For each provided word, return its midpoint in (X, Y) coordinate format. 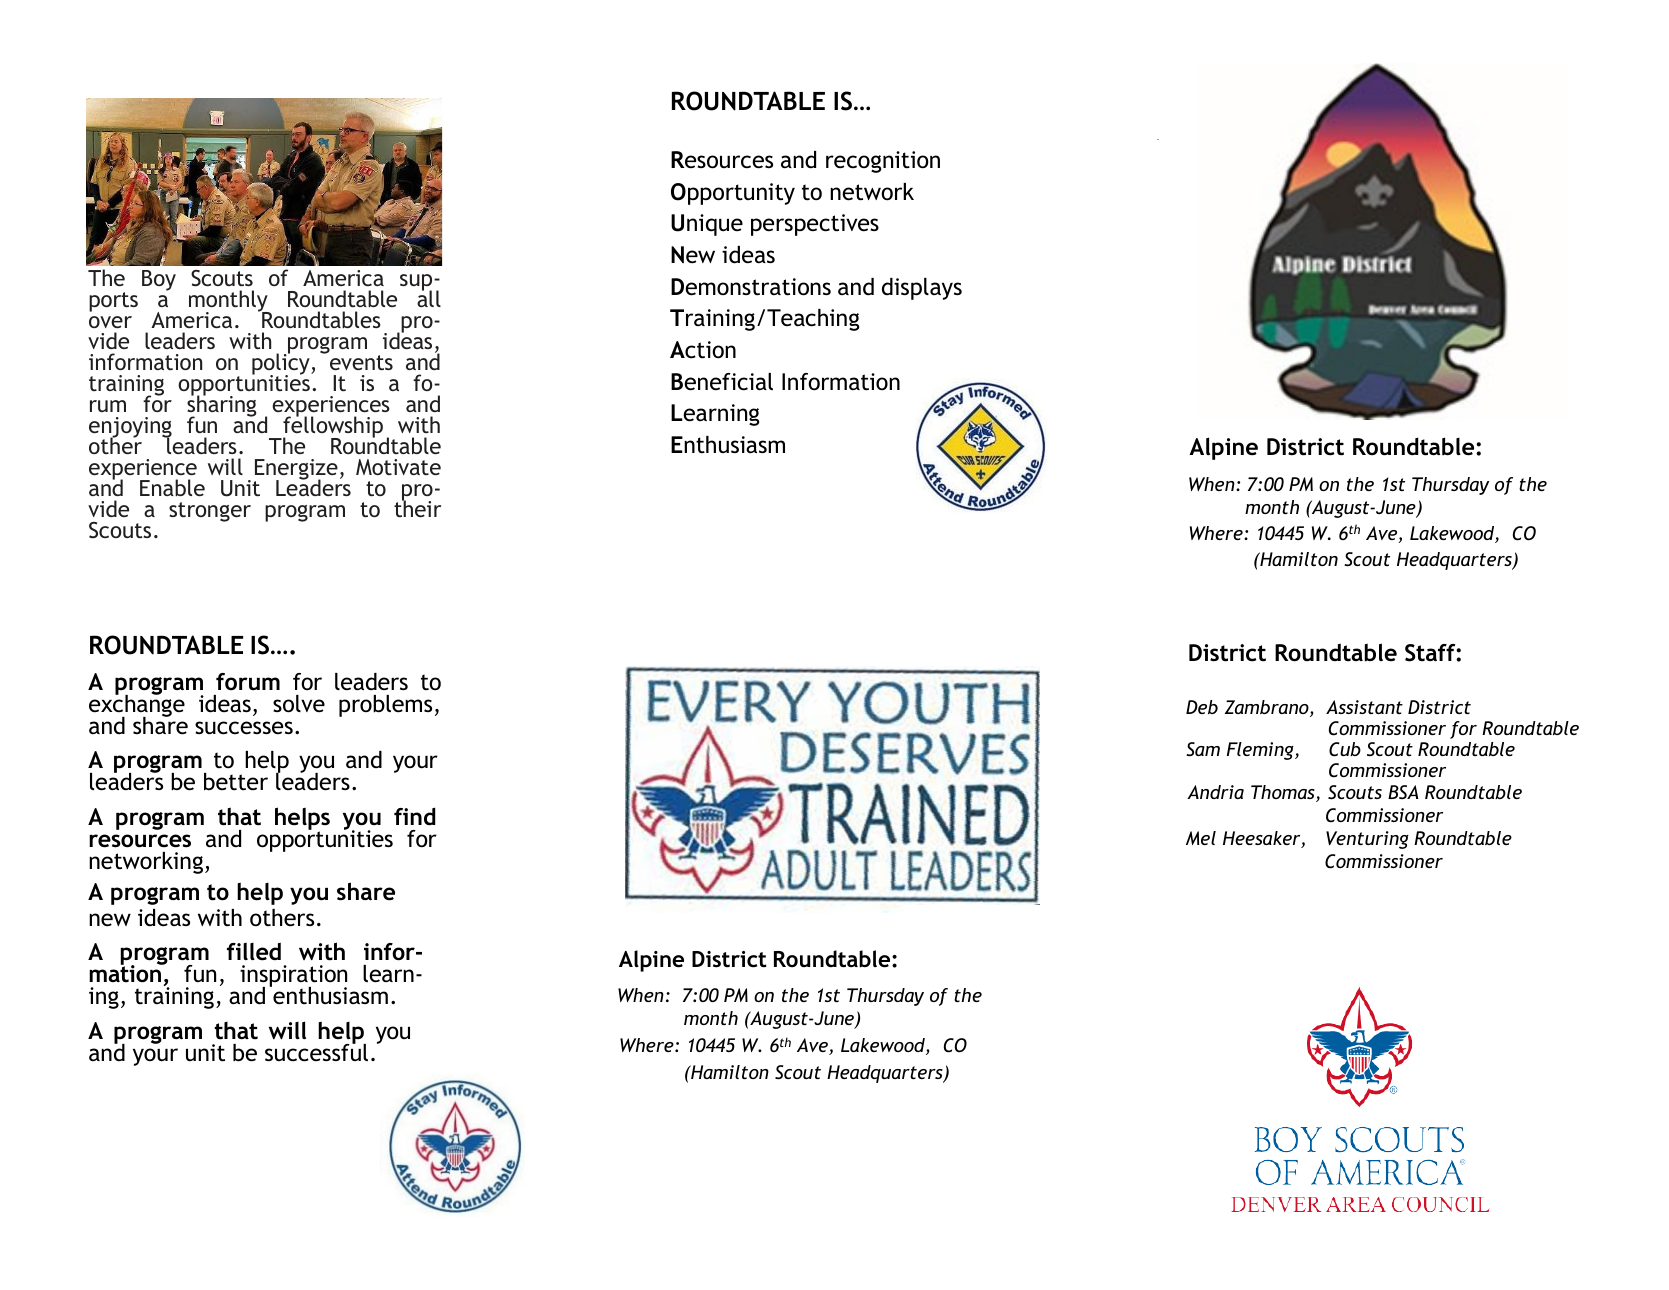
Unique (707, 225)
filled (254, 951)
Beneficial (722, 382)
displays (922, 289)
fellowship (332, 427)
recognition (883, 162)
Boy (159, 280)
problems (385, 706)
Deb (1202, 707)
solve (299, 704)
